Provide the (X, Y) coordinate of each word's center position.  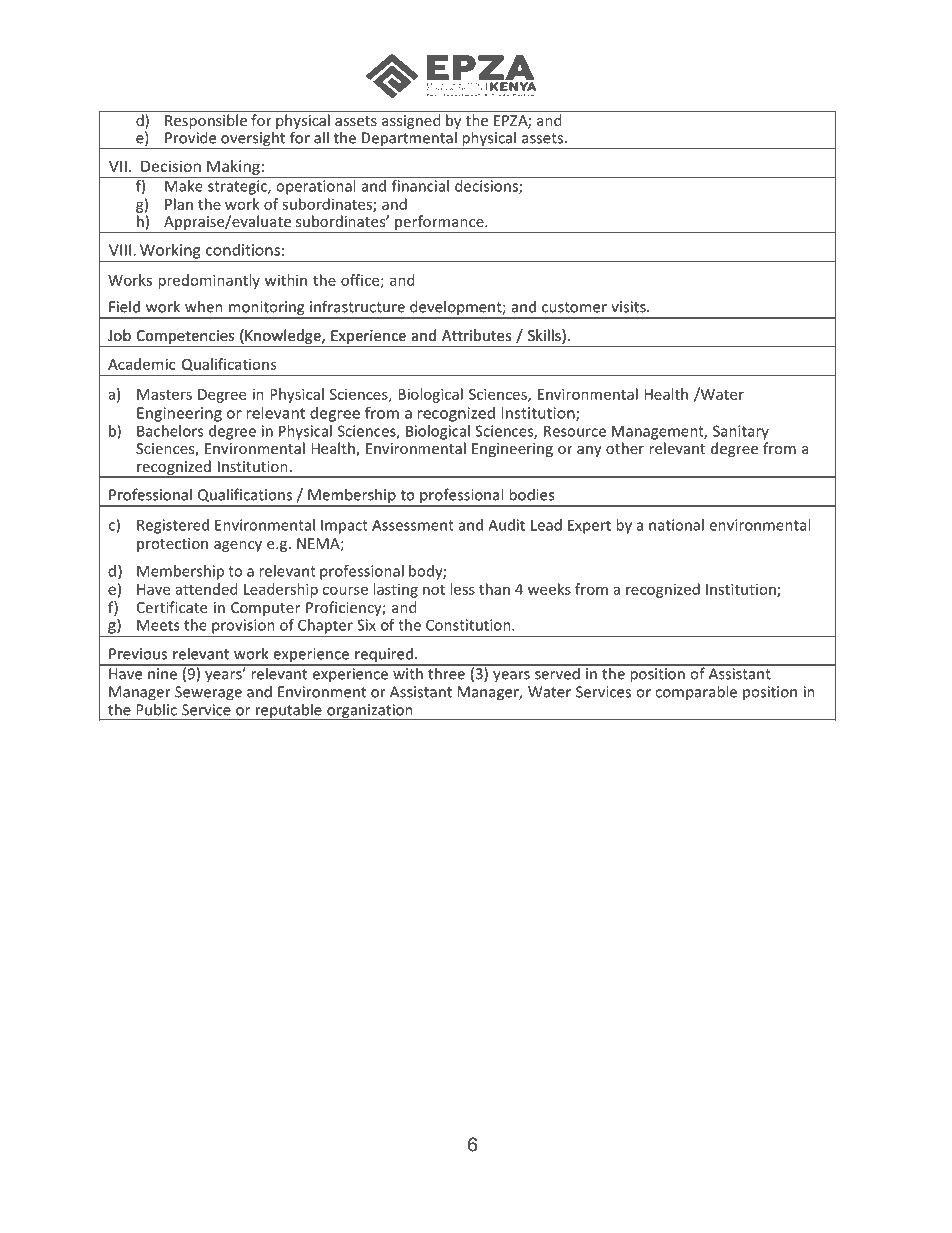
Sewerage (208, 693)
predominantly (209, 281)
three (446, 672)
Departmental (409, 140)
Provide (190, 137)
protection (172, 545)
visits (629, 307)
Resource (575, 431)
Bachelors (170, 431)
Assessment (413, 525)
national (676, 525)
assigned (411, 121)
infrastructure (357, 306)
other (625, 448)
